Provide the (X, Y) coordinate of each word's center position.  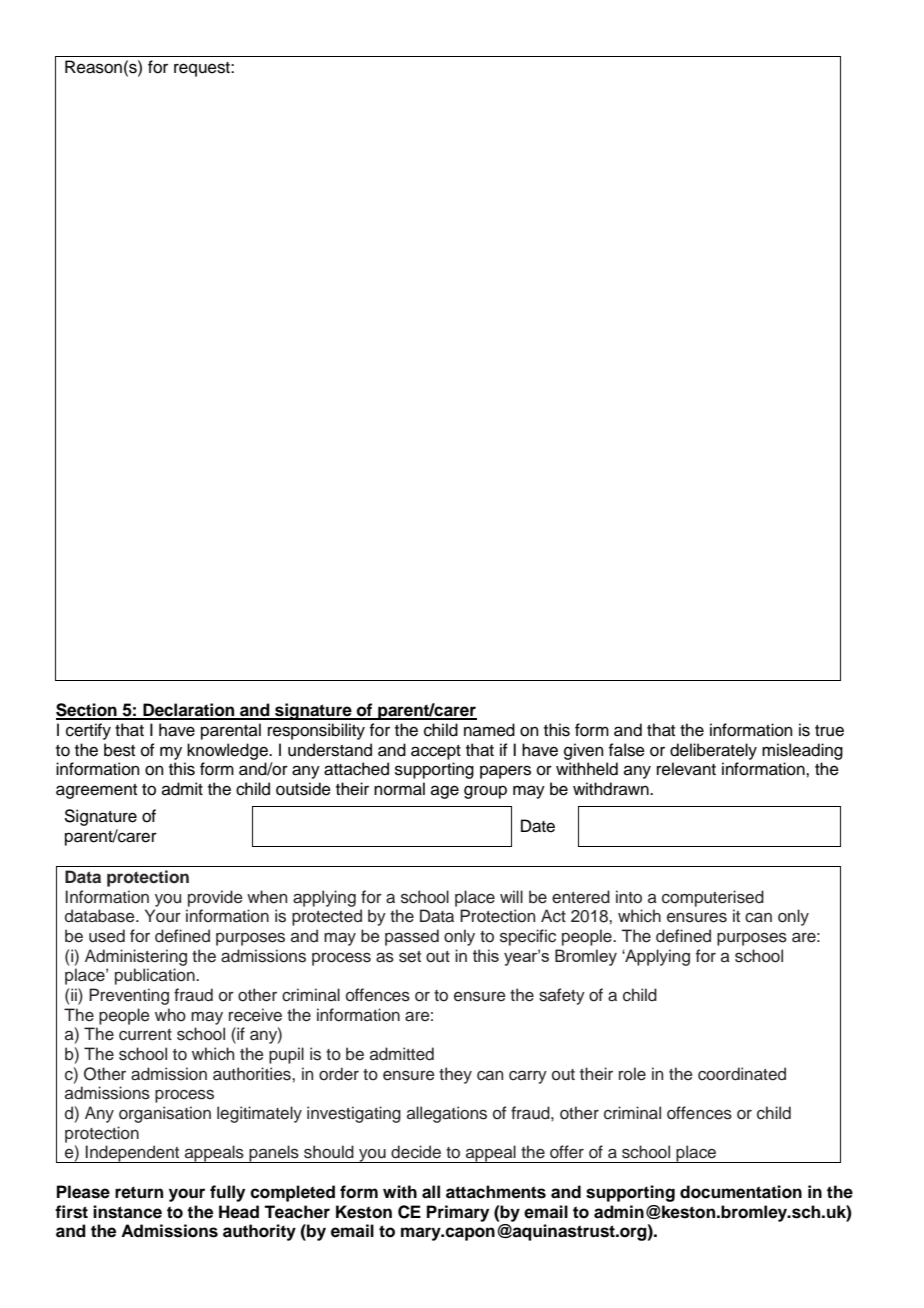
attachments (496, 1192)
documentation (741, 1192)
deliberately (713, 751)
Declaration (189, 711)
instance (127, 1212)
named (489, 730)
